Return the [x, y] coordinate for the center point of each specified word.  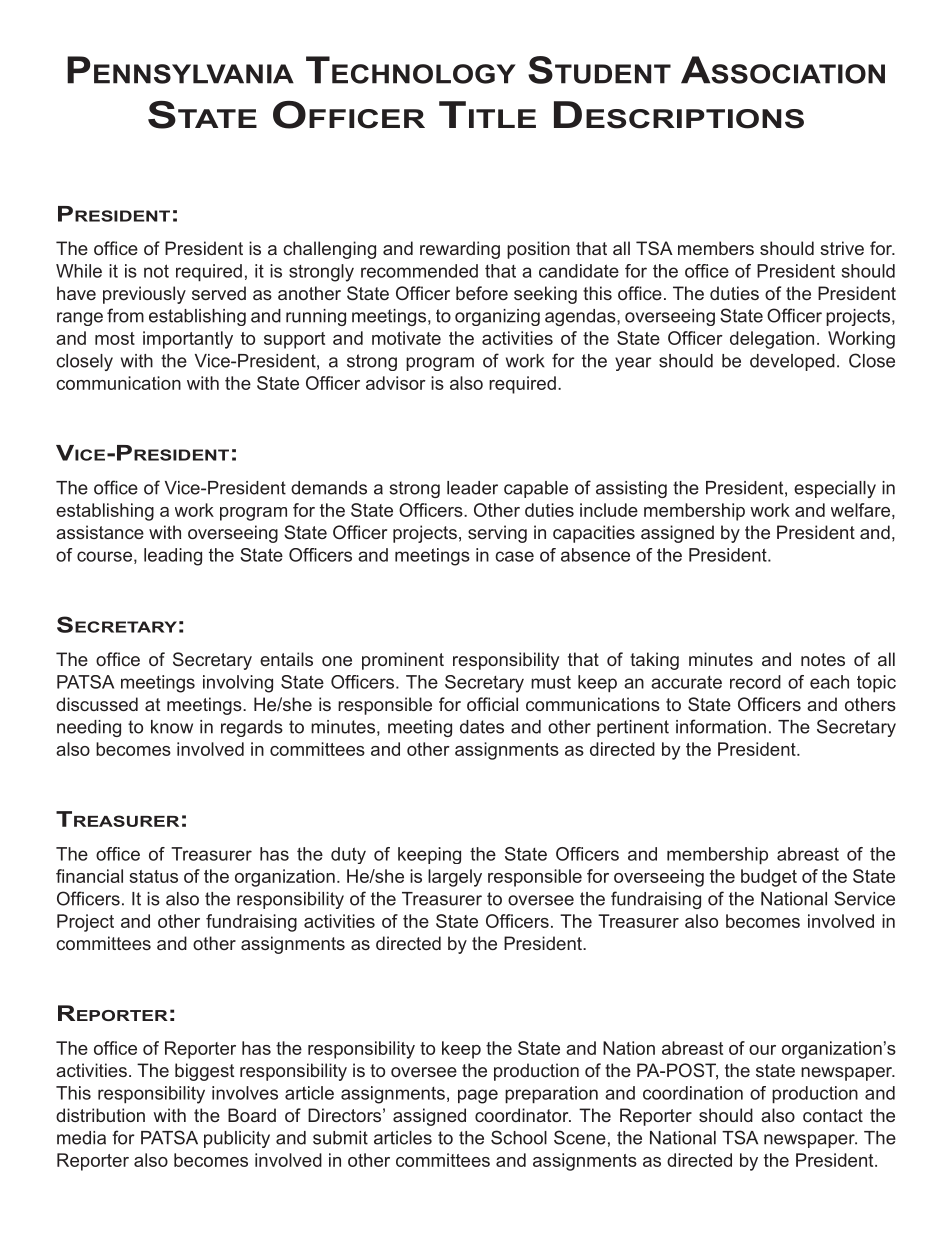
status [154, 876]
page [478, 1096]
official [492, 704]
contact [833, 1115]
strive [842, 248]
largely [455, 878]
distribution [100, 1115]
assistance [100, 532]
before [482, 293]
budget [769, 878]
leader [472, 488]
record [755, 682]
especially [835, 489]
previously [144, 295]
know [172, 727]
